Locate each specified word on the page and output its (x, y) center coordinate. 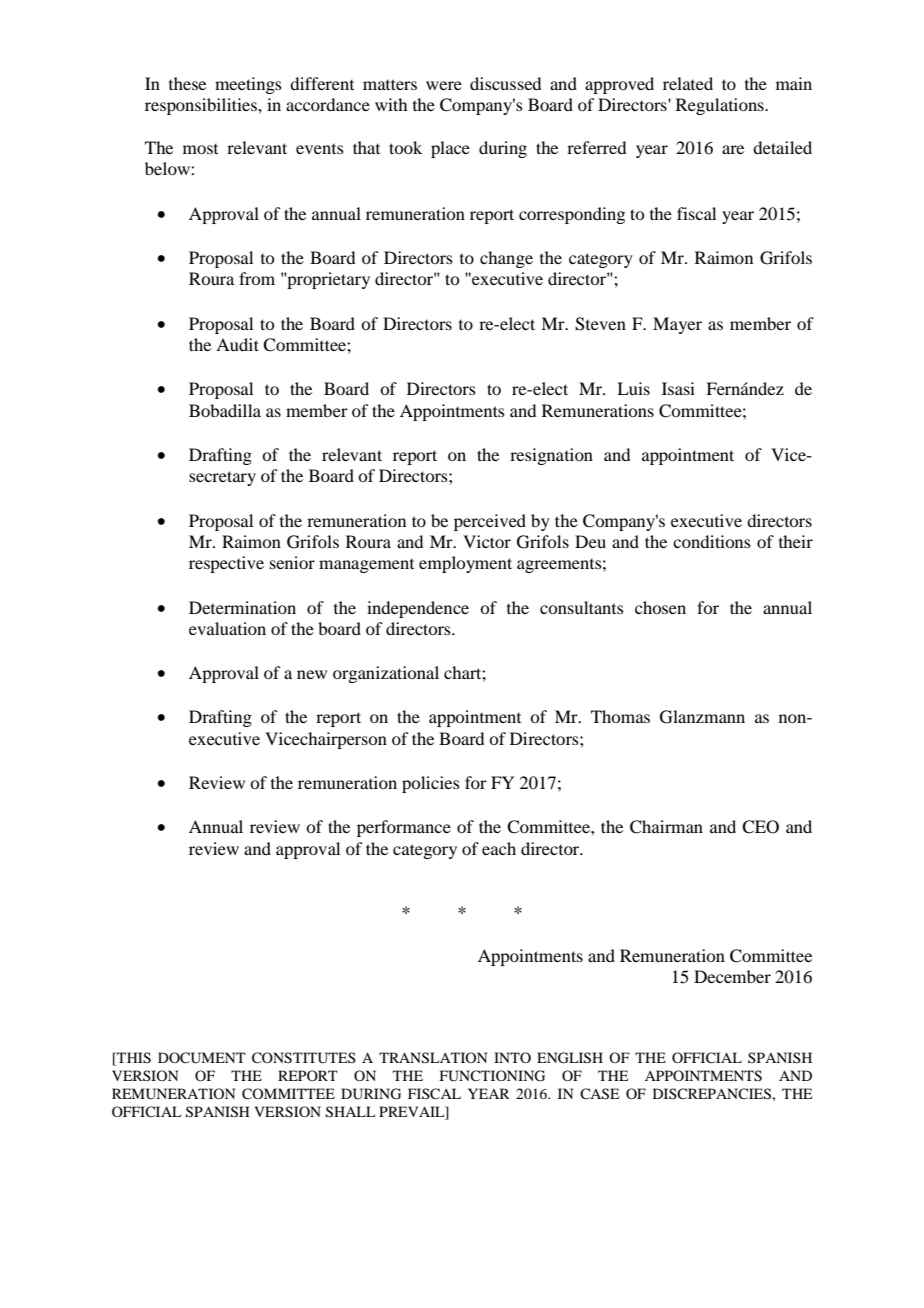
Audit (237, 344)
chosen (660, 607)
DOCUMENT (202, 1058)
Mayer (677, 325)
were (444, 85)
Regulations (721, 106)
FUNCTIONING (492, 1076)
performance (404, 828)
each (499, 848)
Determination (242, 607)
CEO (760, 827)
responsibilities (202, 106)
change (506, 259)
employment (465, 564)
